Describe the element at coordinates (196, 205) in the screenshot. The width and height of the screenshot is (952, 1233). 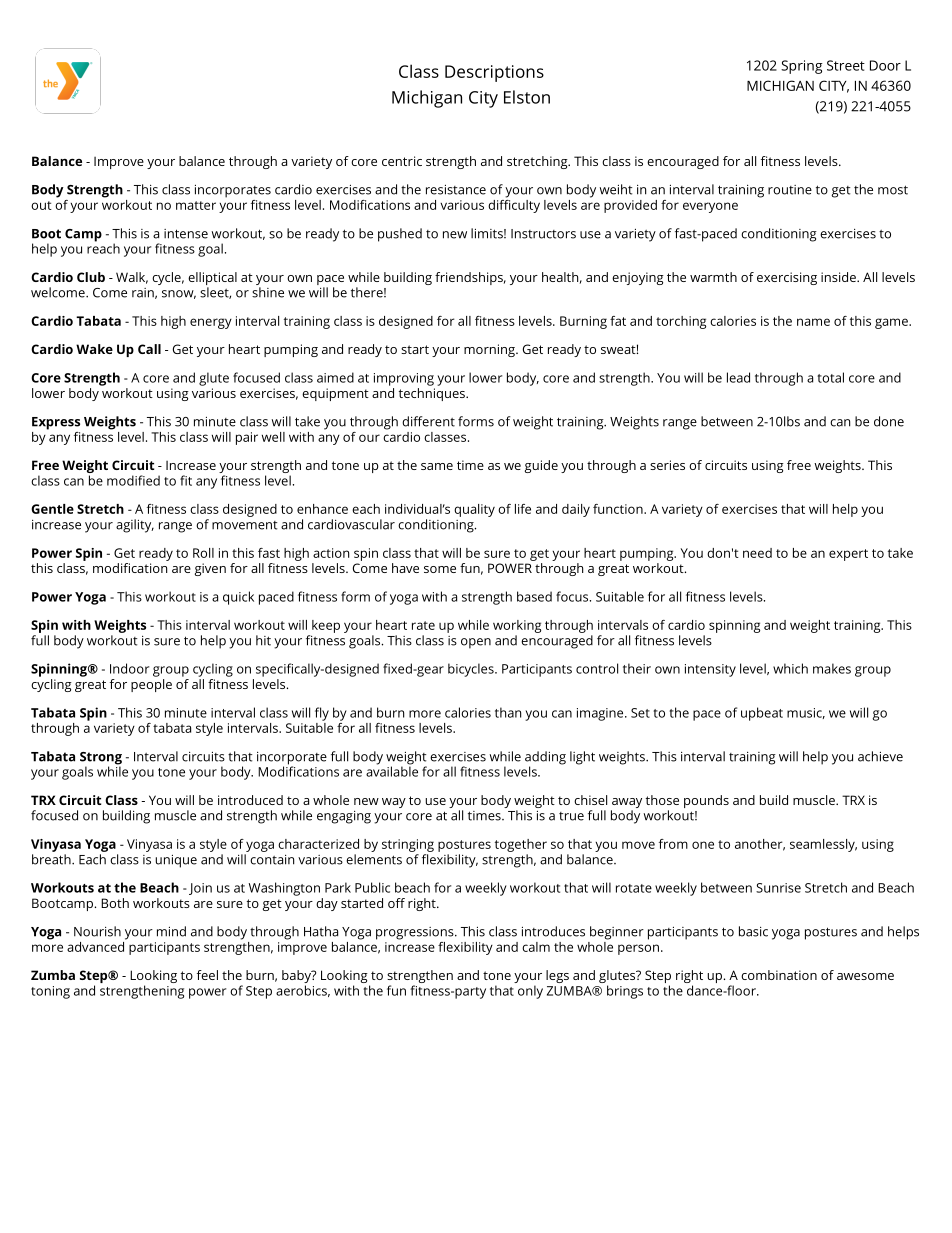
I see `matter` at that location.
